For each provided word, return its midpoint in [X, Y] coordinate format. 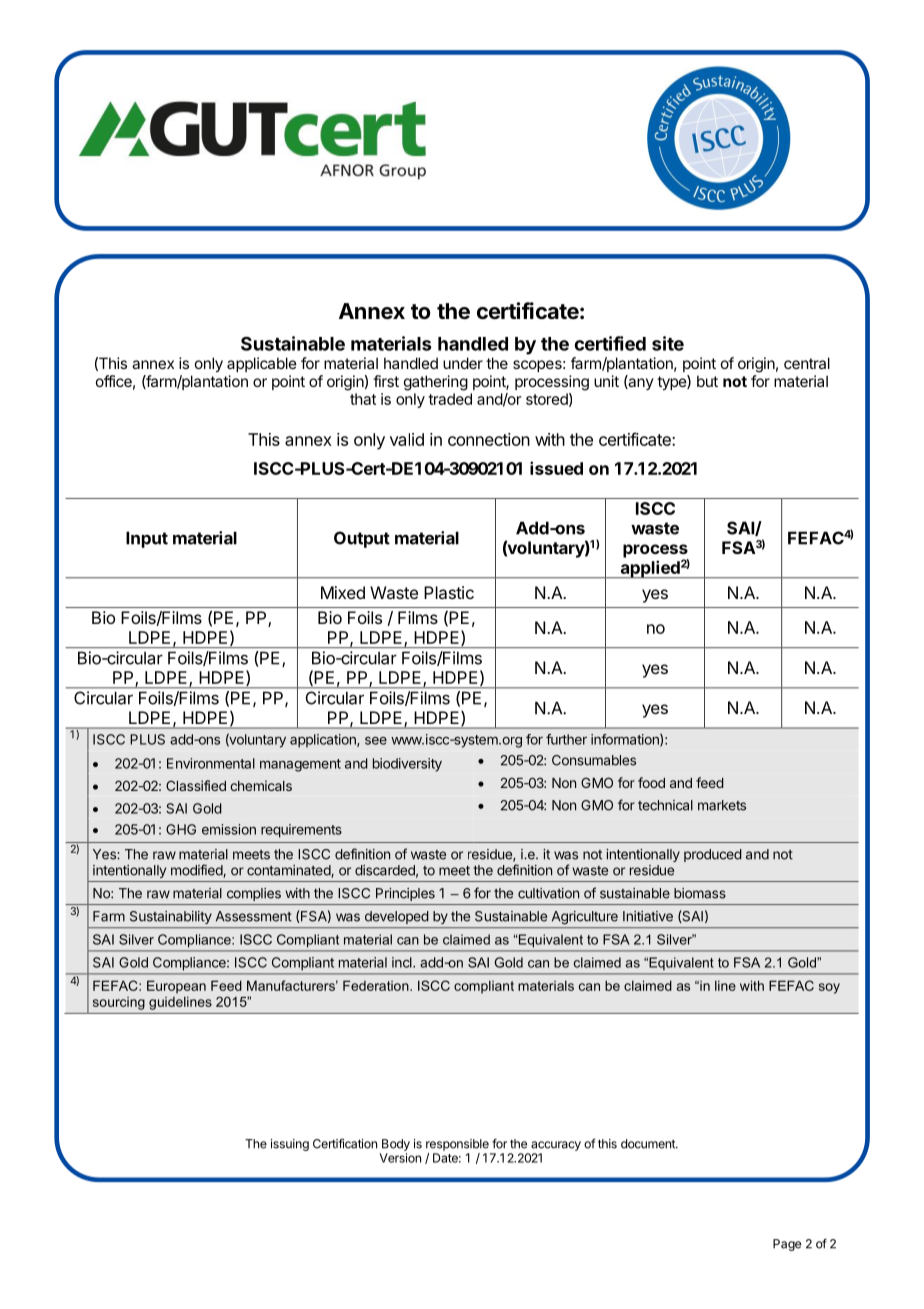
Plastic [449, 592]
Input [147, 539]
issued [556, 468]
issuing [290, 1145]
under [463, 363]
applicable [262, 364]
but [707, 381]
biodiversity [407, 765]
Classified [196, 785]
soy [829, 988]
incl [403, 962]
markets [722, 805]
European [176, 987]
